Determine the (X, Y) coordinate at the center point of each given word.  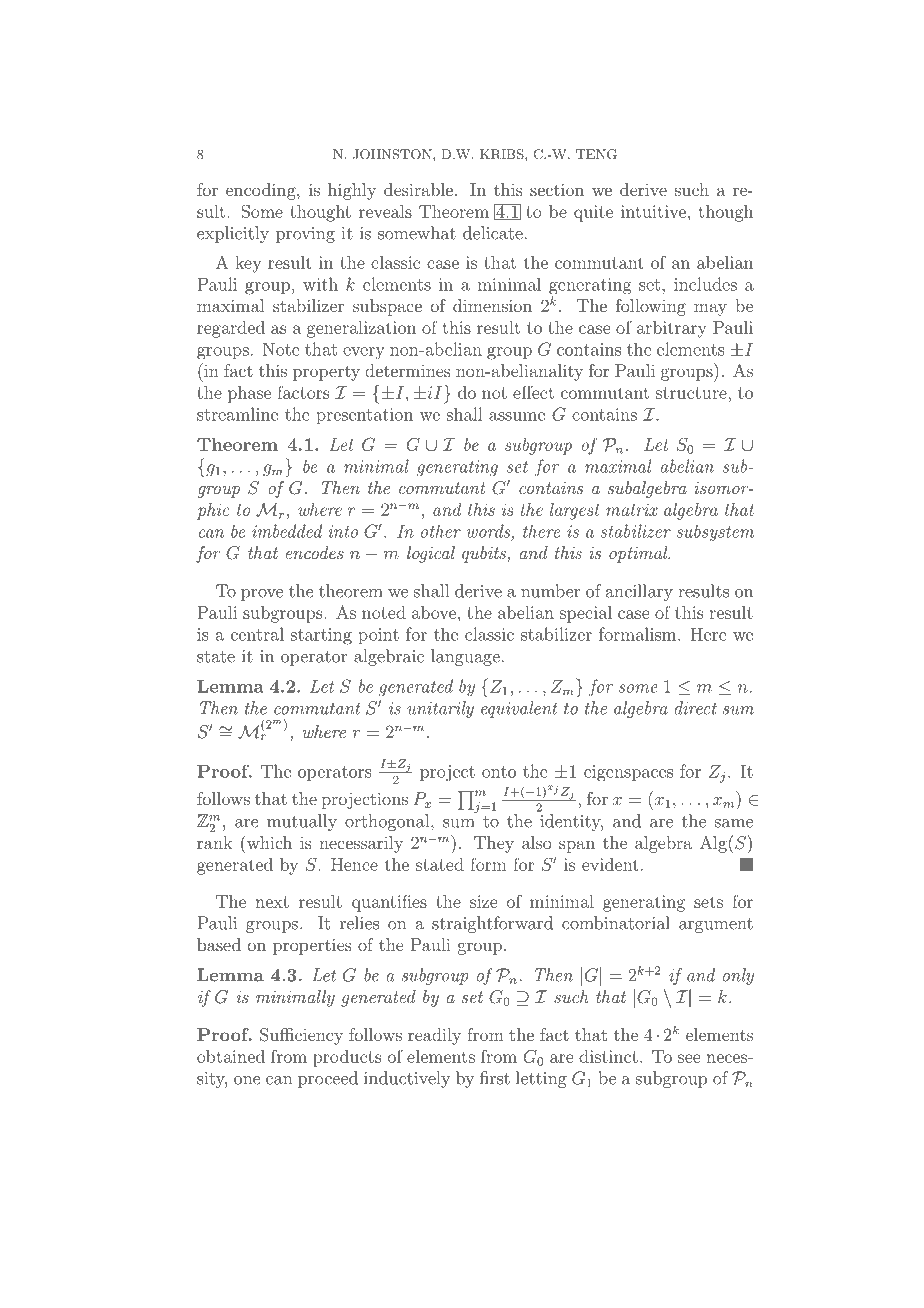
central (257, 634)
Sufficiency (301, 1036)
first (495, 1078)
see (689, 1058)
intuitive (653, 211)
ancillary (639, 592)
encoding (262, 191)
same (734, 823)
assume (517, 416)
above (434, 612)
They (494, 844)
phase (249, 394)
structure (692, 393)
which (268, 842)
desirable (418, 189)
